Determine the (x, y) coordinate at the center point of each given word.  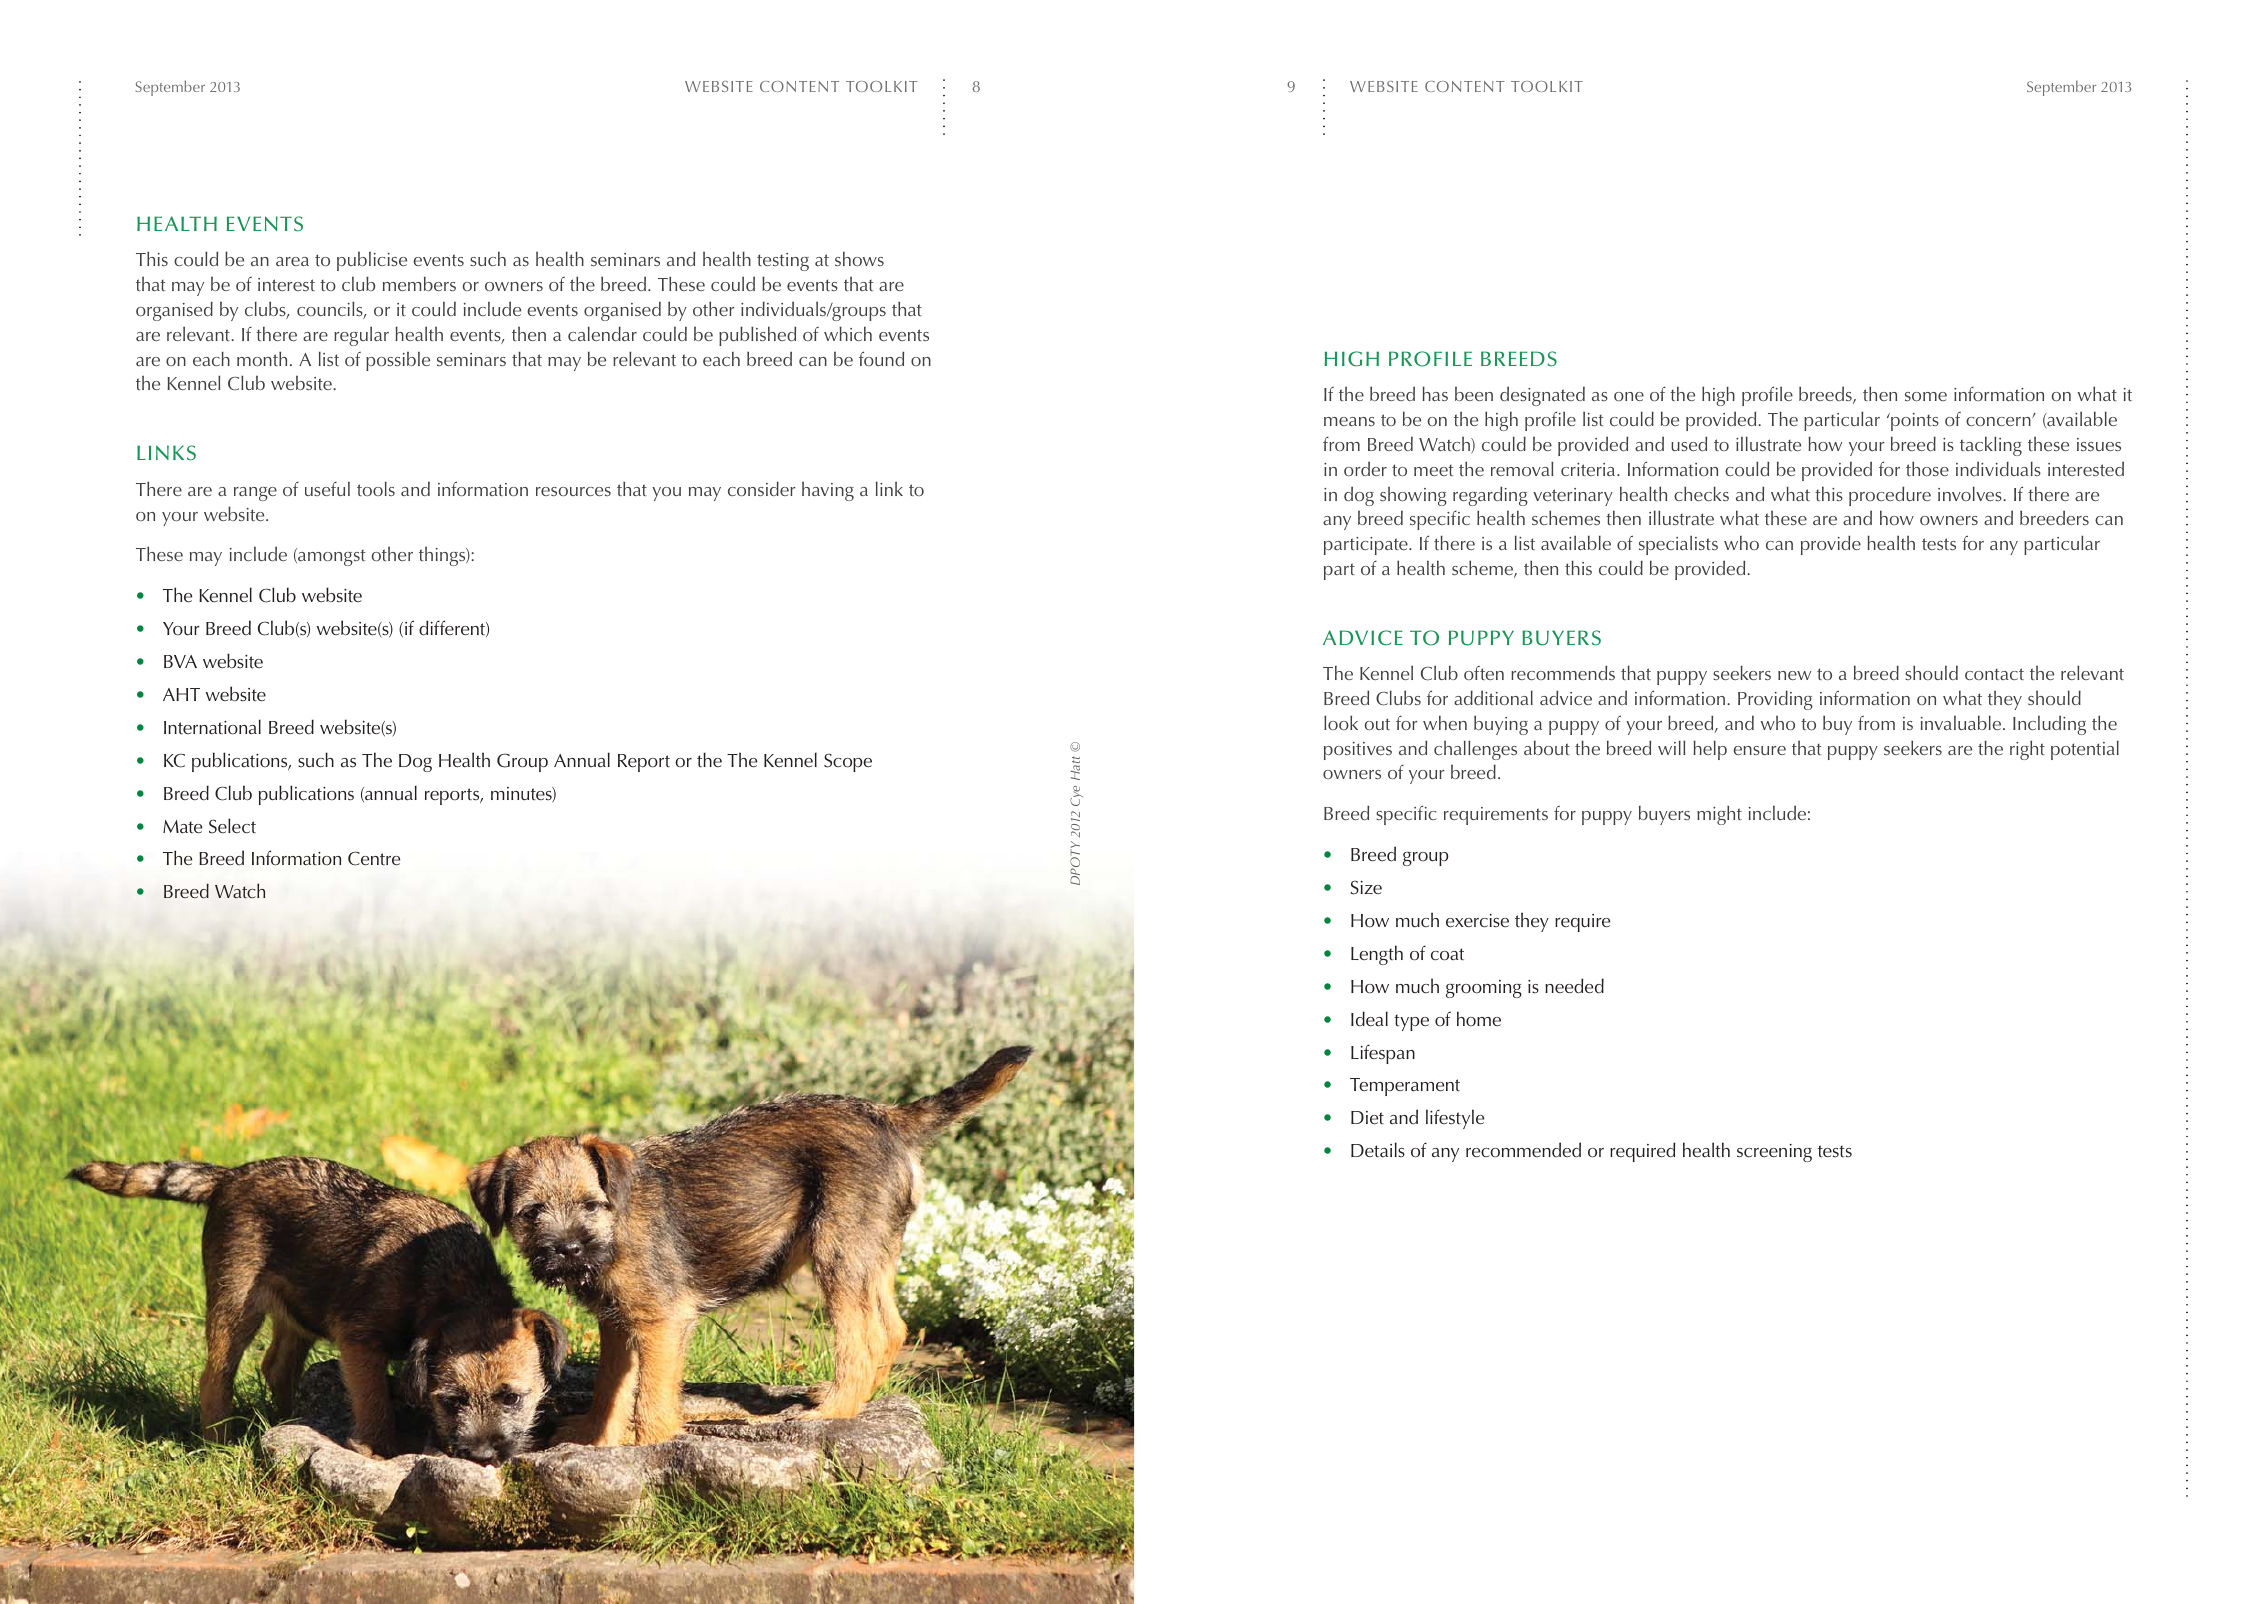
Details (1378, 1150)
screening (1774, 1153)
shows (859, 258)
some (1926, 396)
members (419, 284)
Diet (1367, 1118)
